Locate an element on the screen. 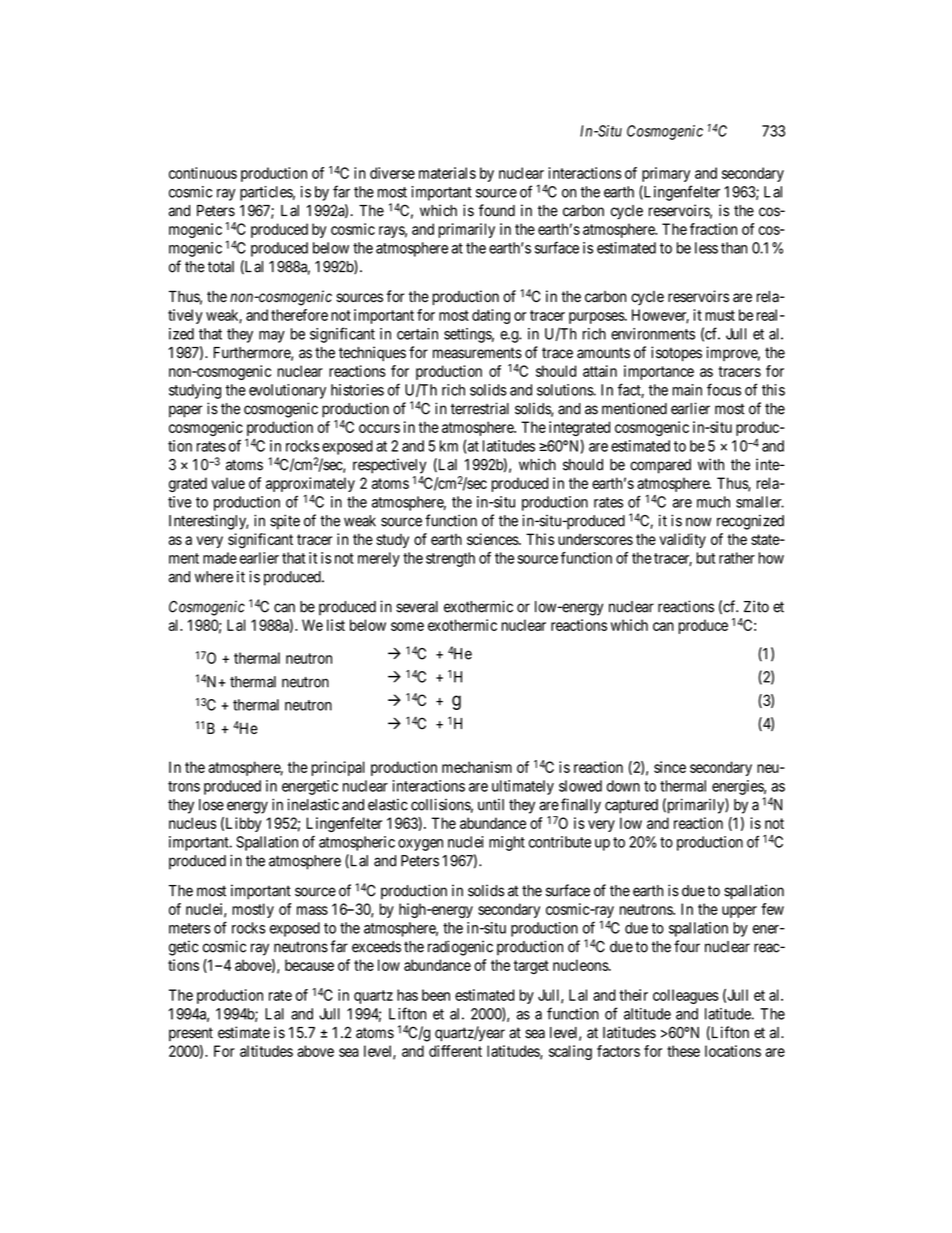 This screenshot has width=952, height=1233. Zito is located at coordinates (756, 606).
